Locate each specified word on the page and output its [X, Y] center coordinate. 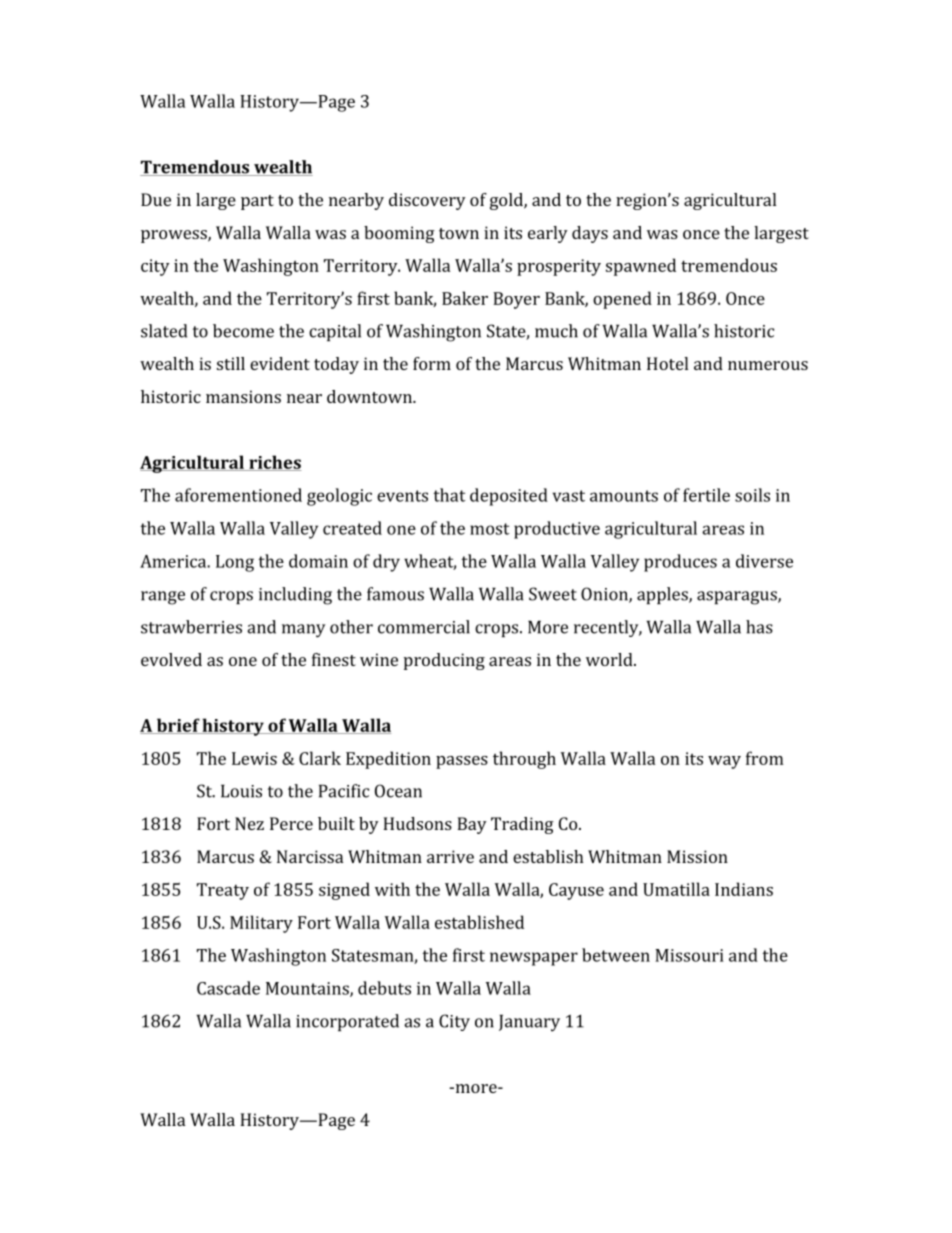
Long [235, 563]
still [231, 363]
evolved [171, 659]
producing [444, 661]
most [490, 529]
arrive [450, 856]
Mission [697, 856]
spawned [641, 267]
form [432, 363]
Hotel [667, 363]
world [610, 659]
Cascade [228, 988]
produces [680, 563]
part [257, 202]
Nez [249, 823]
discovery [427, 201]
